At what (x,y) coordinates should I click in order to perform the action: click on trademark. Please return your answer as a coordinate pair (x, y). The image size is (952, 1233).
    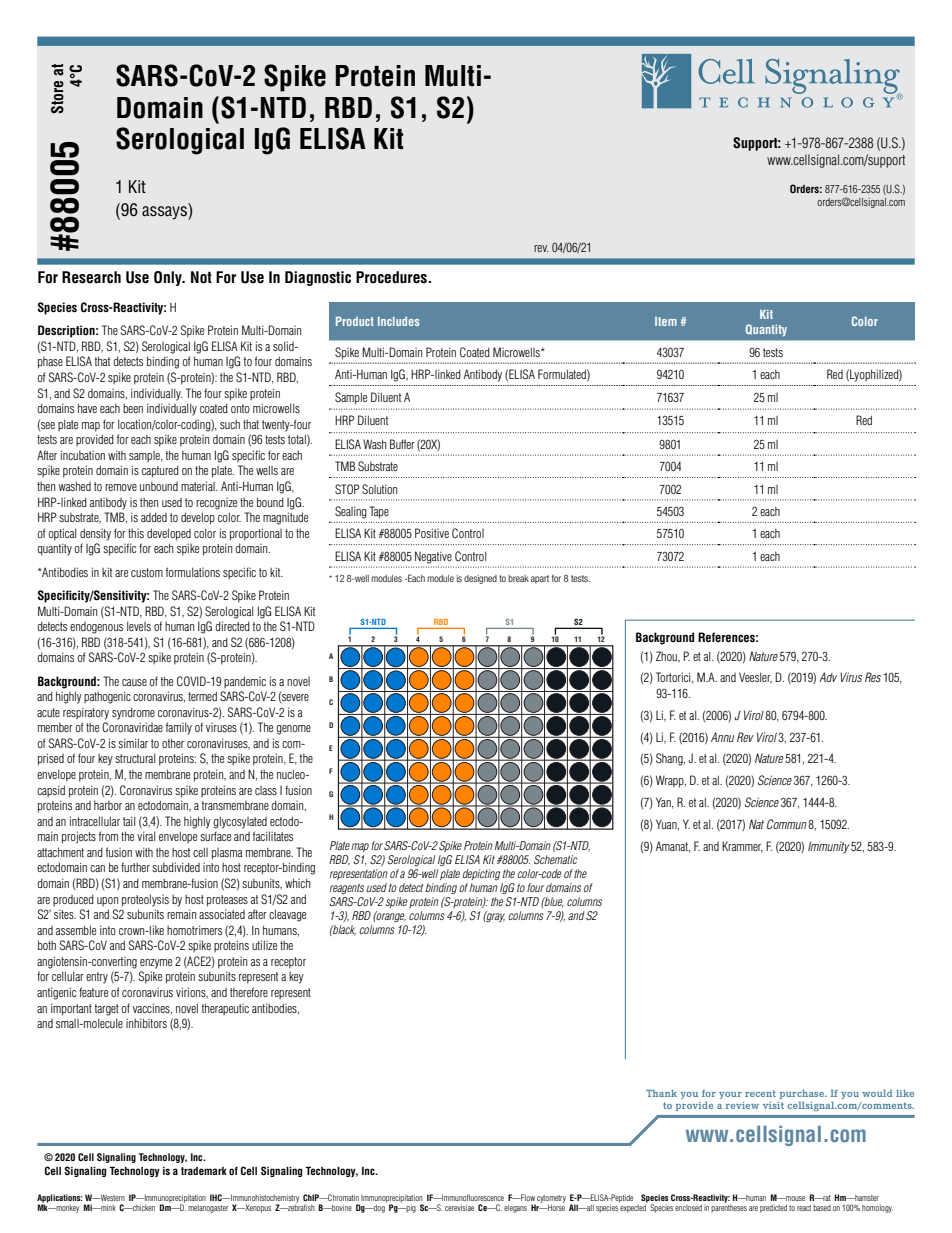
    Looking at the image, I should click on (204, 1171).
